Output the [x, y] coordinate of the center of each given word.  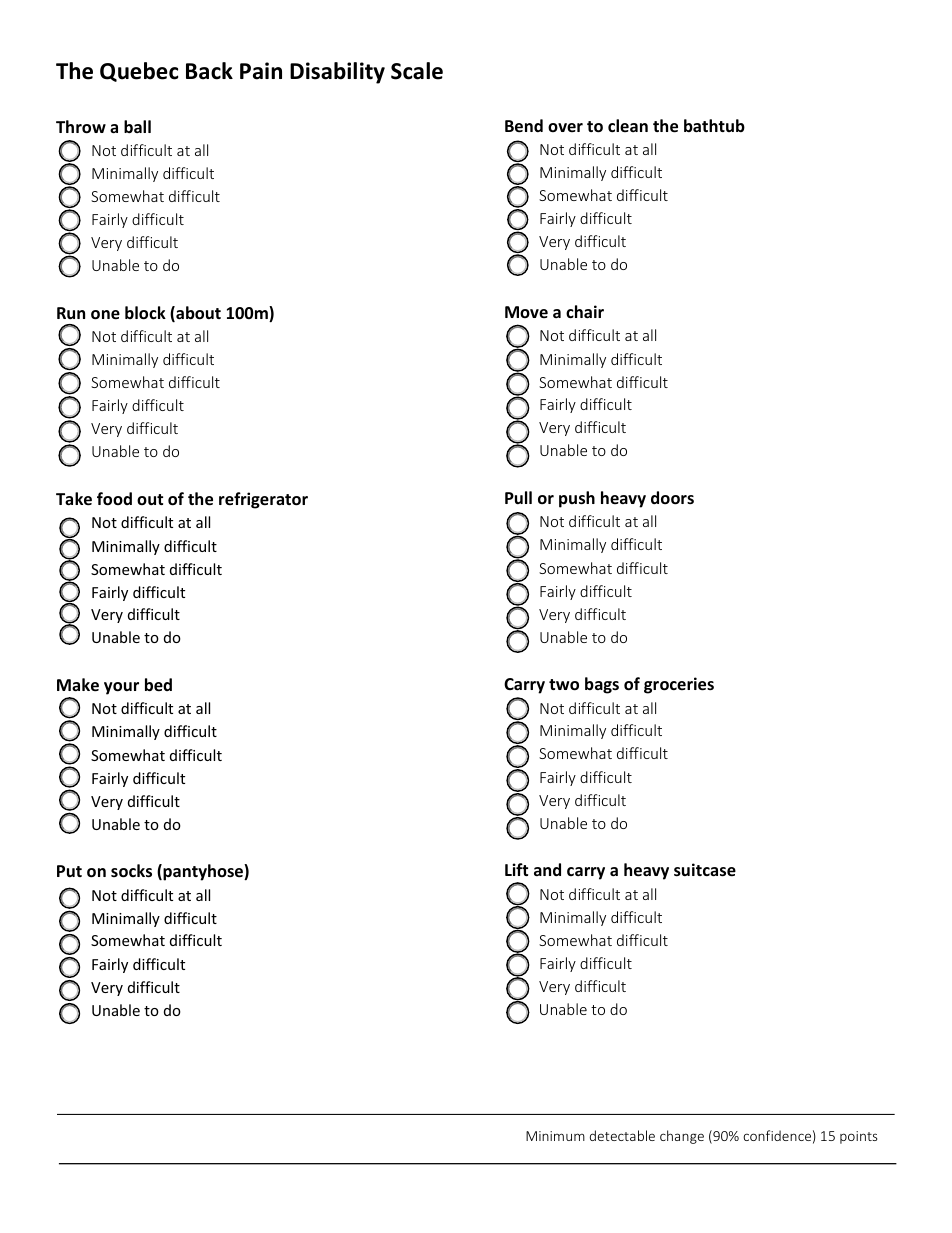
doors [672, 498]
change [682, 1137]
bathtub [714, 125]
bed [158, 685]
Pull [518, 497]
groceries [679, 685]
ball [137, 126]
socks [131, 871]
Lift [516, 869]
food [114, 499]
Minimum [555, 1136]
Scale [417, 71]
